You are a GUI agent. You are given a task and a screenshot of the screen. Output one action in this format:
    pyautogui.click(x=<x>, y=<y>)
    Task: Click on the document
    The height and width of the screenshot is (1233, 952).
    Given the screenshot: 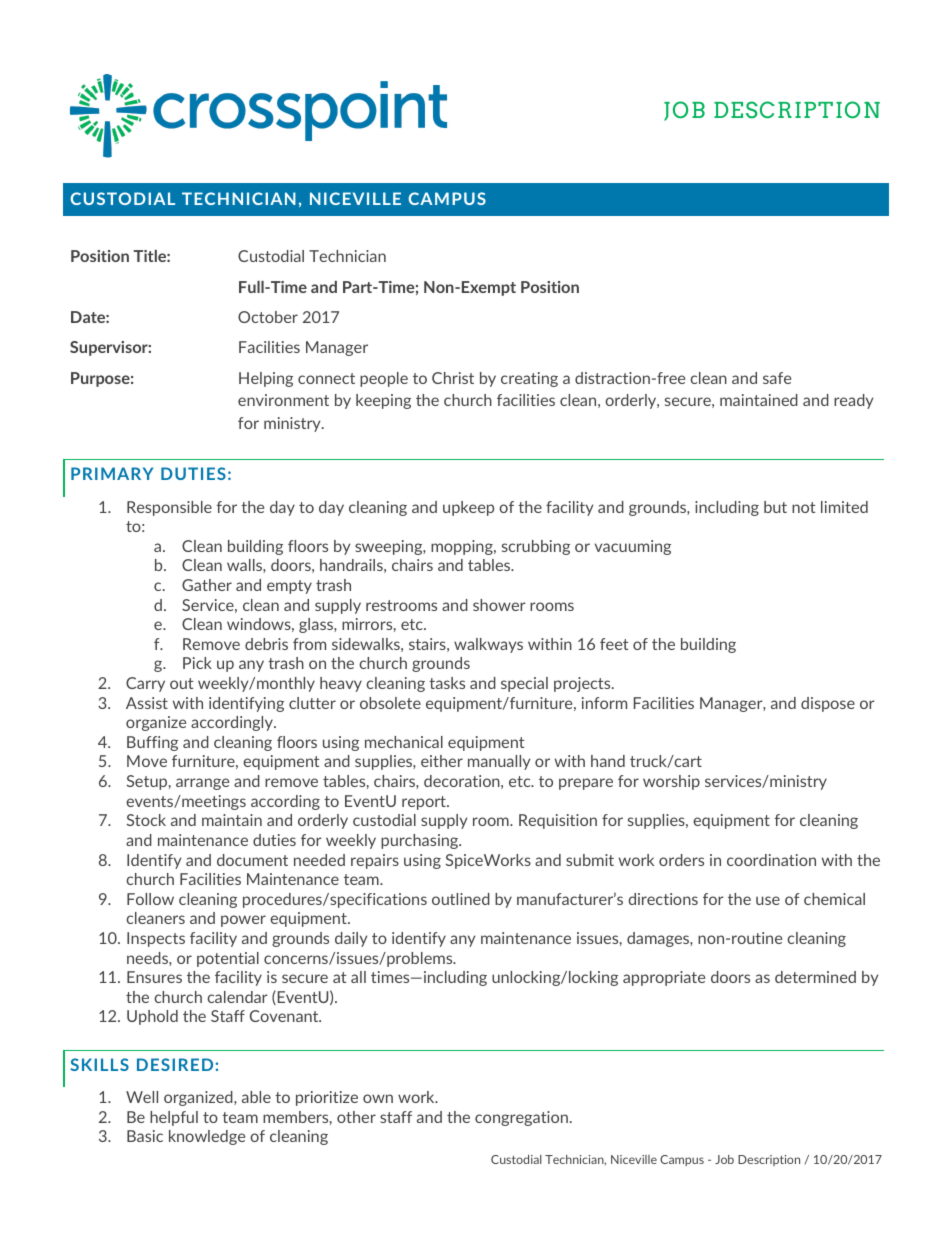 What is the action you would take?
    pyautogui.click(x=252, y=860)
